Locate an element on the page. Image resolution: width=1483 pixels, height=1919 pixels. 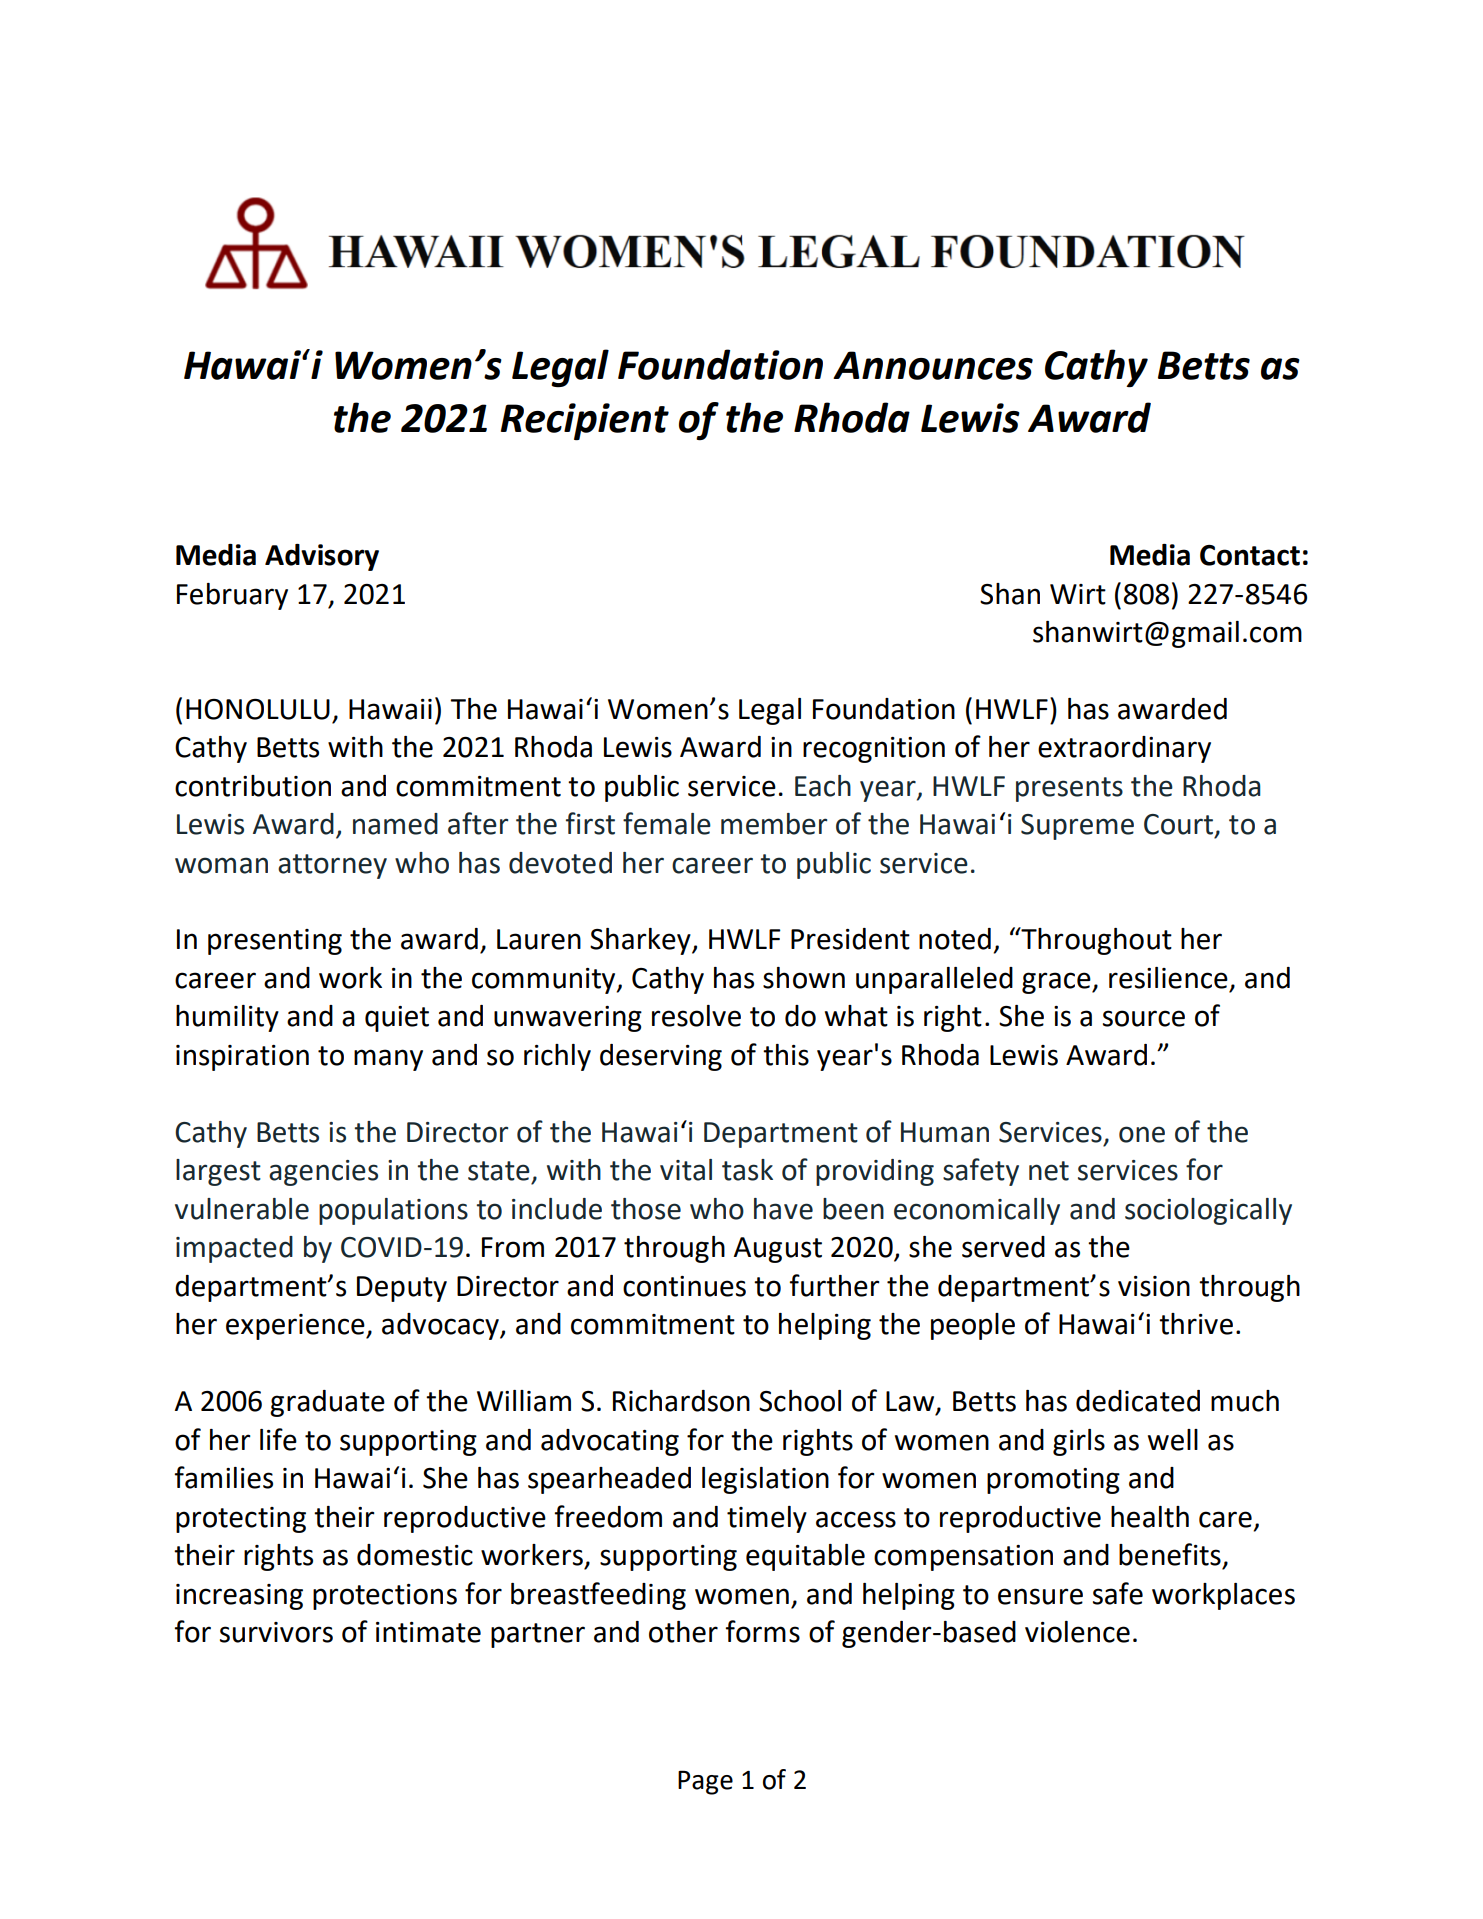
shown is located at coordinates (804, 978).
